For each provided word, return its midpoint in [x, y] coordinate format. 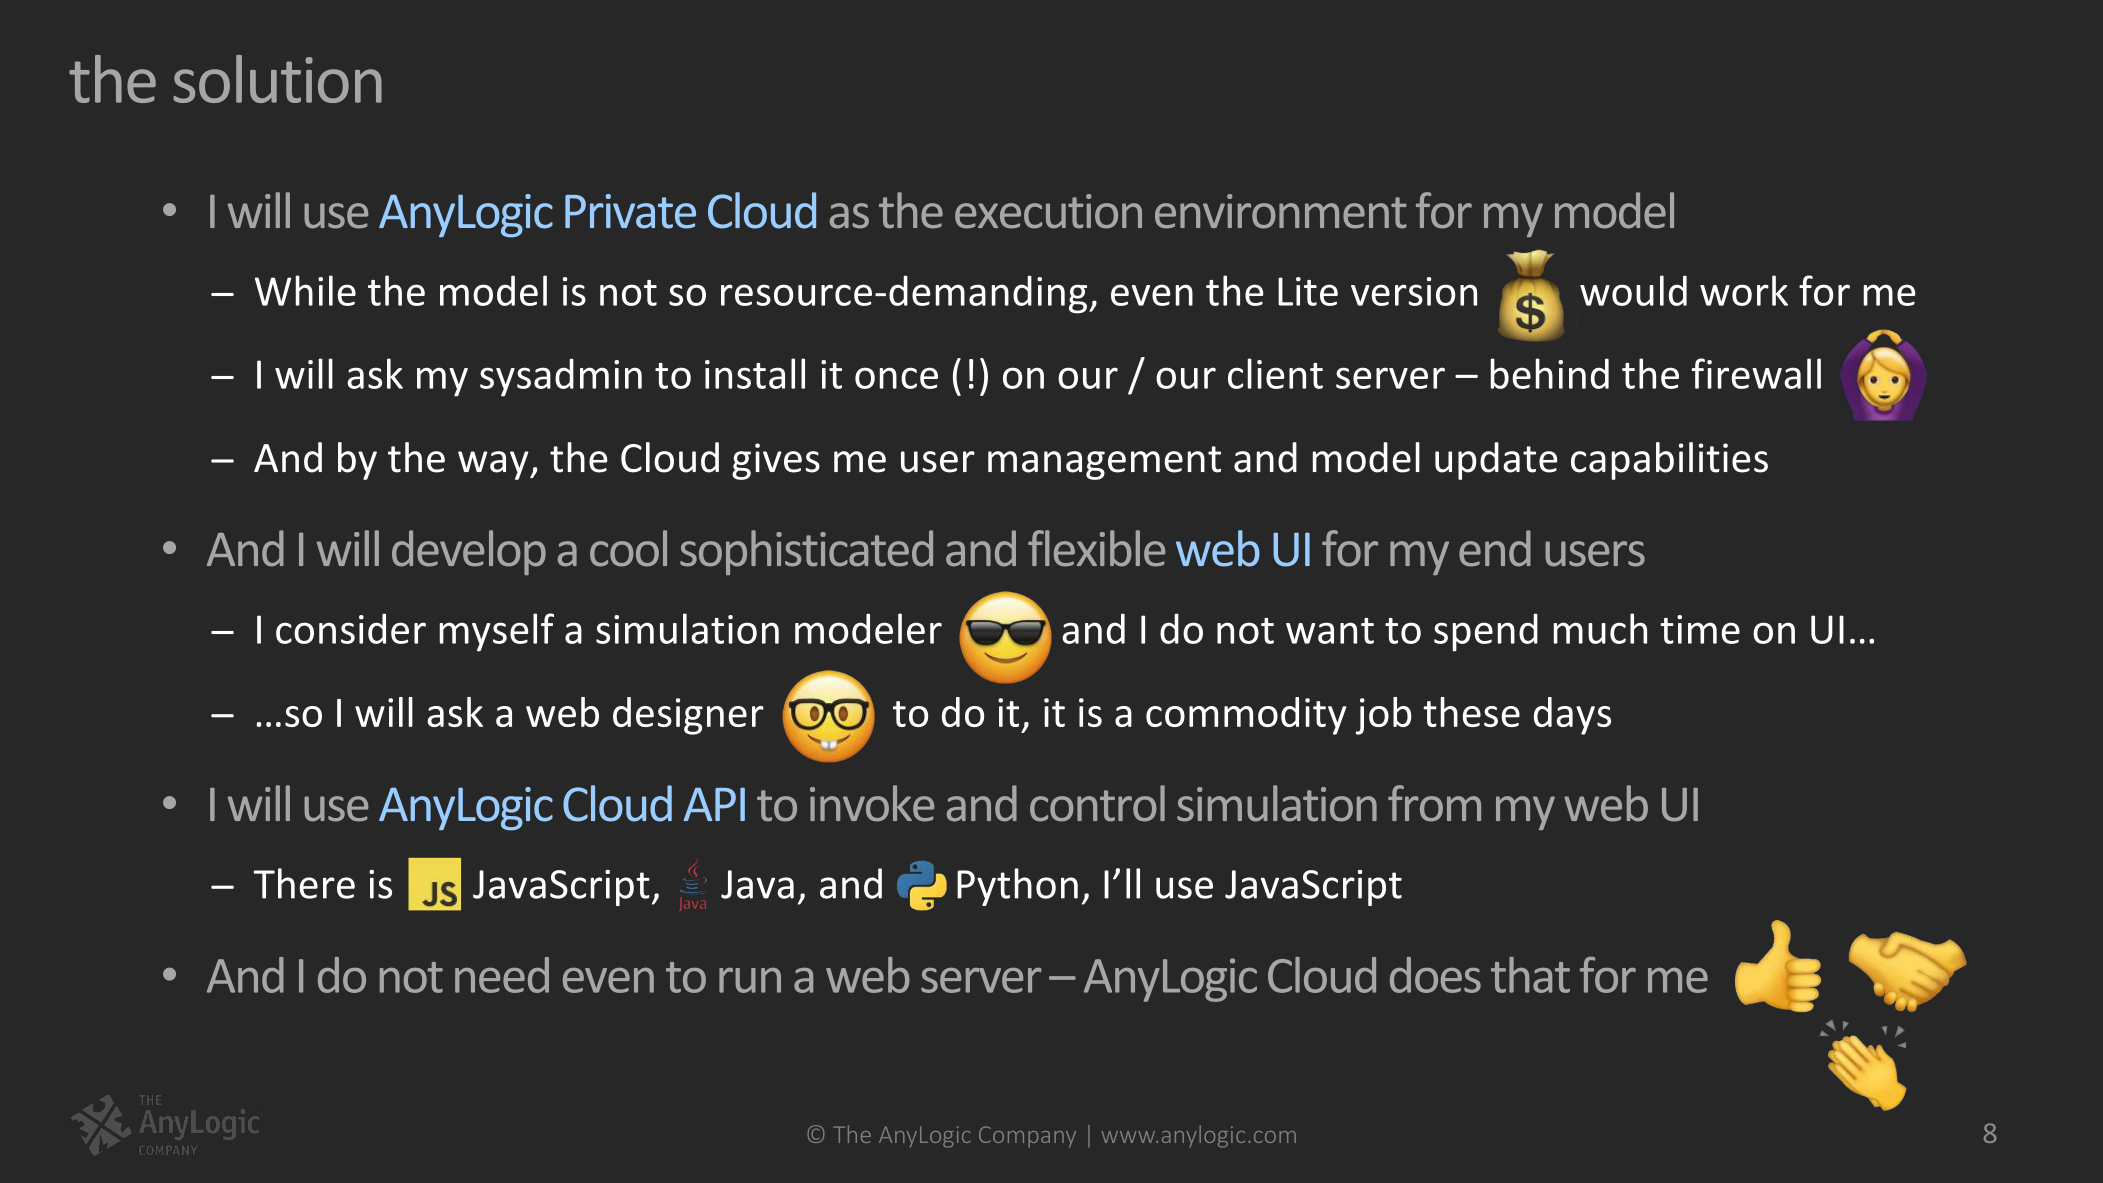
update [1496, 461]
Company [1027, 1137]
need [502, 975]
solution [277, 79]
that [1530, 975]
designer [688, 716]
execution [1048, 211]
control [1097, 803]
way [494, 465]
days [1572, 716]
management [1104, 463]
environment [1281, 211]
